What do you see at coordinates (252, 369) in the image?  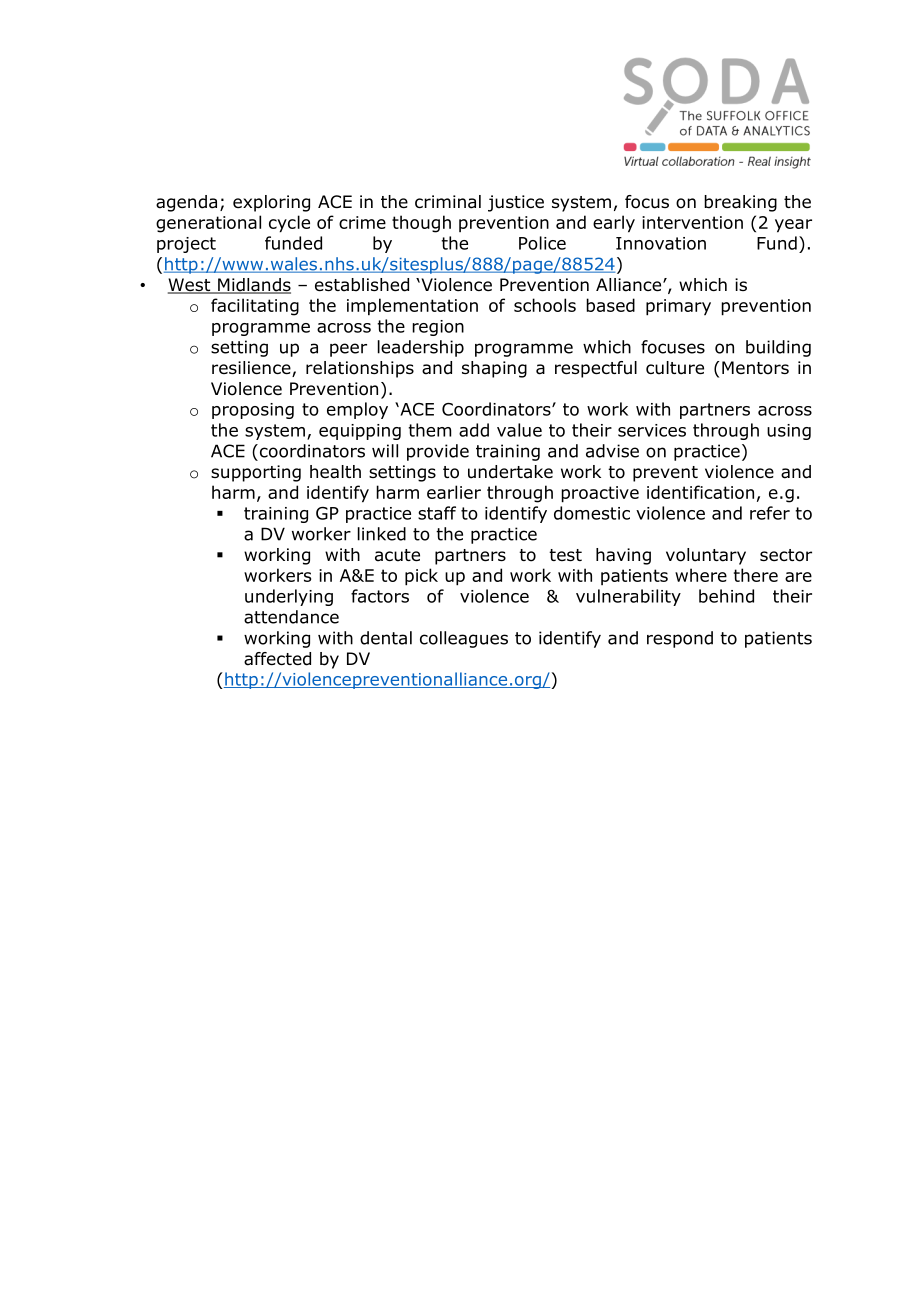 I see `resilience` at bounding box center [252, 369].
